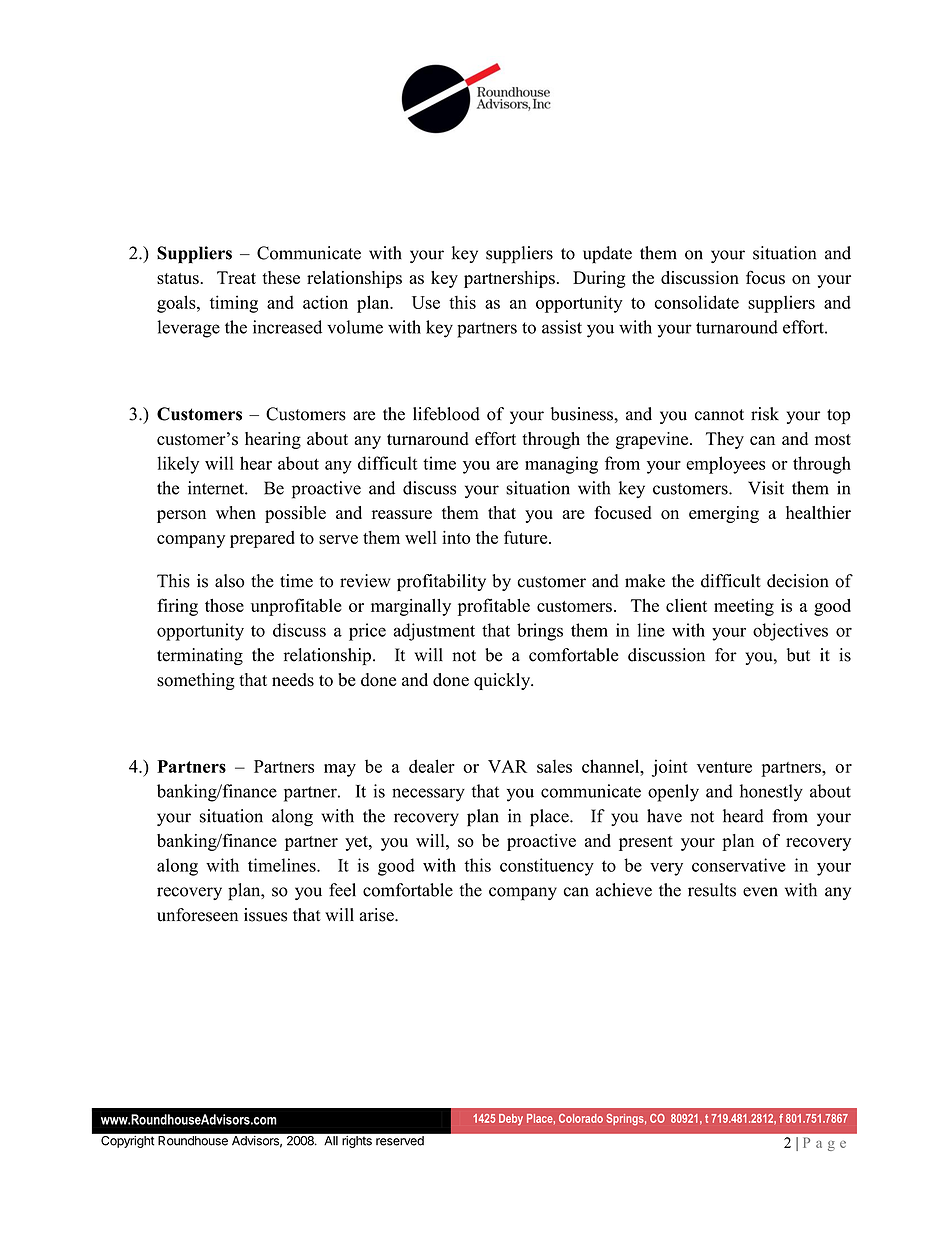  I want to click on issues, so click(265, 915).
